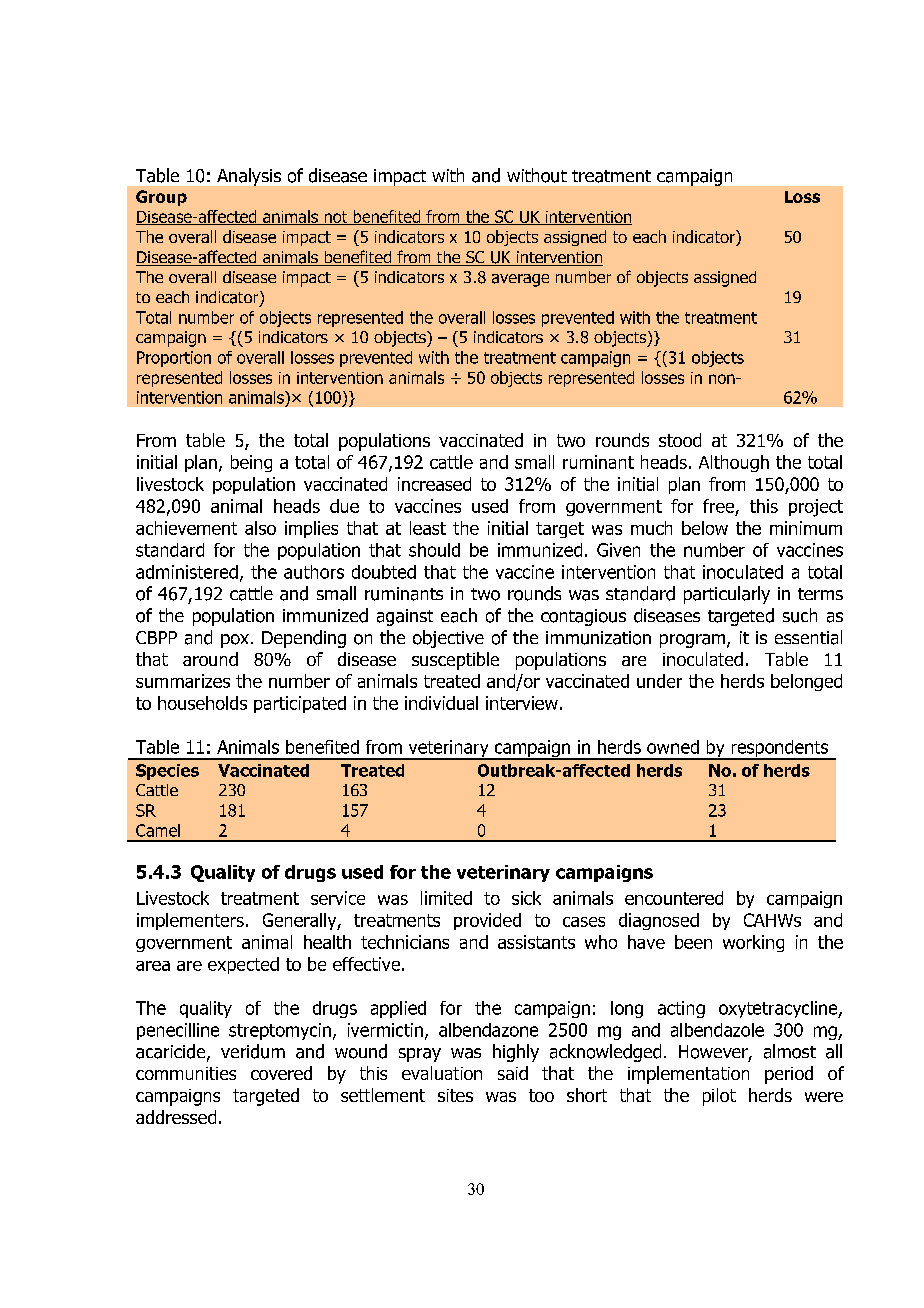 The image size is (924, 1308). Describe the element at coordinates (808, 637) in the screenshot. I see `essential` at that location.
